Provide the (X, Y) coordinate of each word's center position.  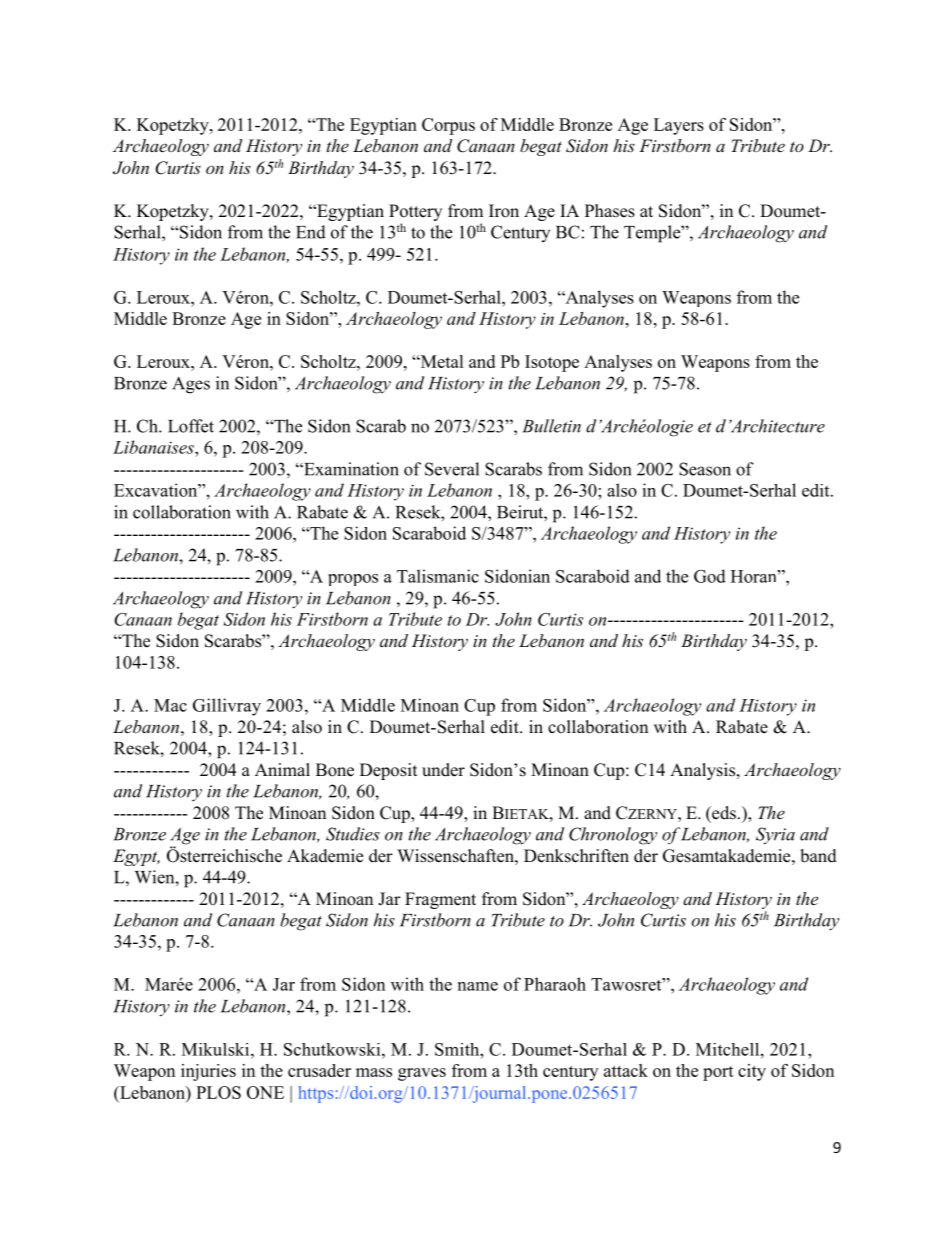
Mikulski (217, 1049)
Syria (775, 836)
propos (353, 580)
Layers (679, 126)
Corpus (448, 126)
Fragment (440, 900)
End (311, 232)
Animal (282, 769)
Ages (191, 385)
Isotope (552, 363)
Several (452, 469)
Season (705, 469)
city (752, 1072)
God (710, 576)
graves (422, 1074)
